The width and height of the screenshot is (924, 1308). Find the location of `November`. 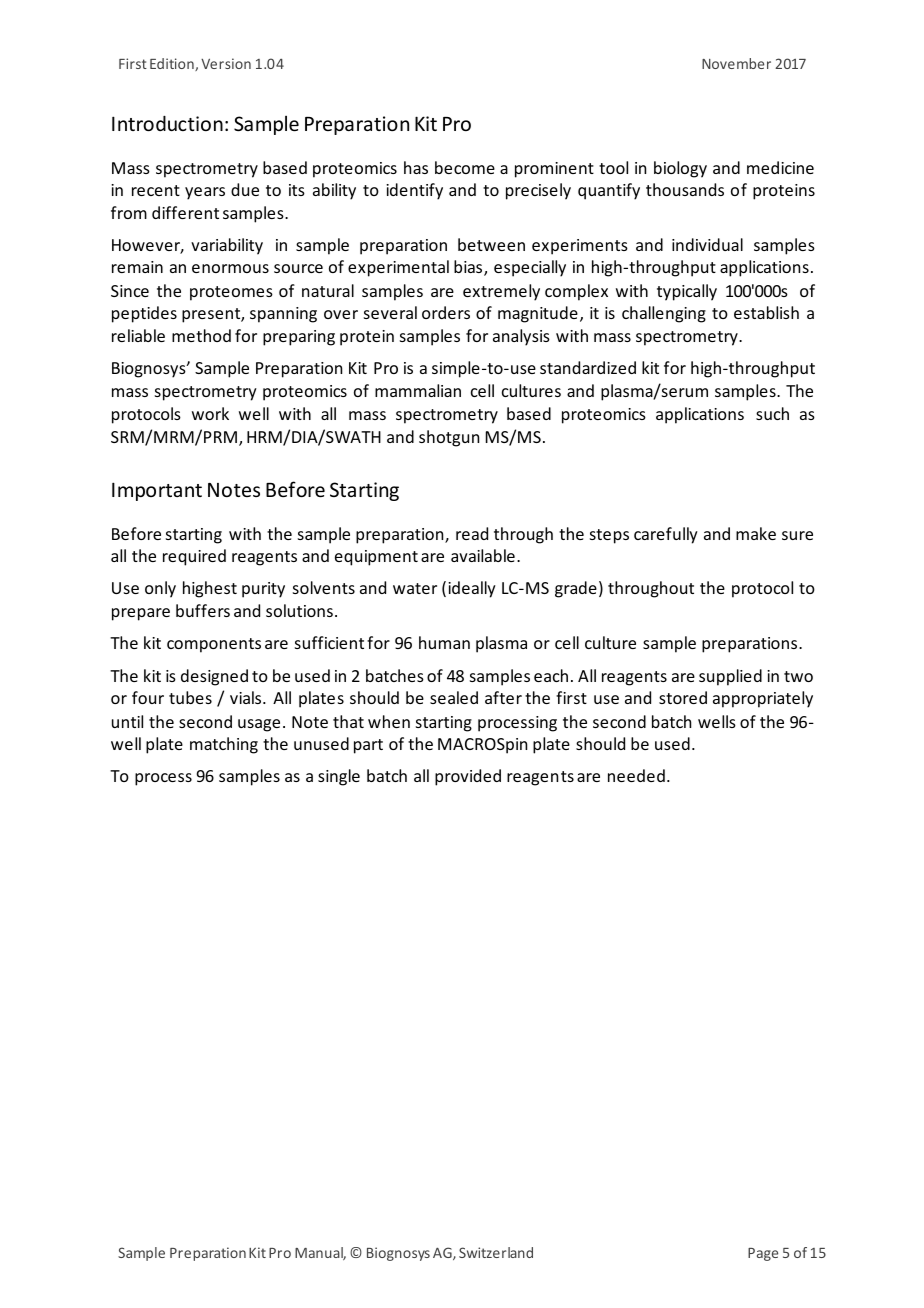

November is located at coordinates (736, 63).
